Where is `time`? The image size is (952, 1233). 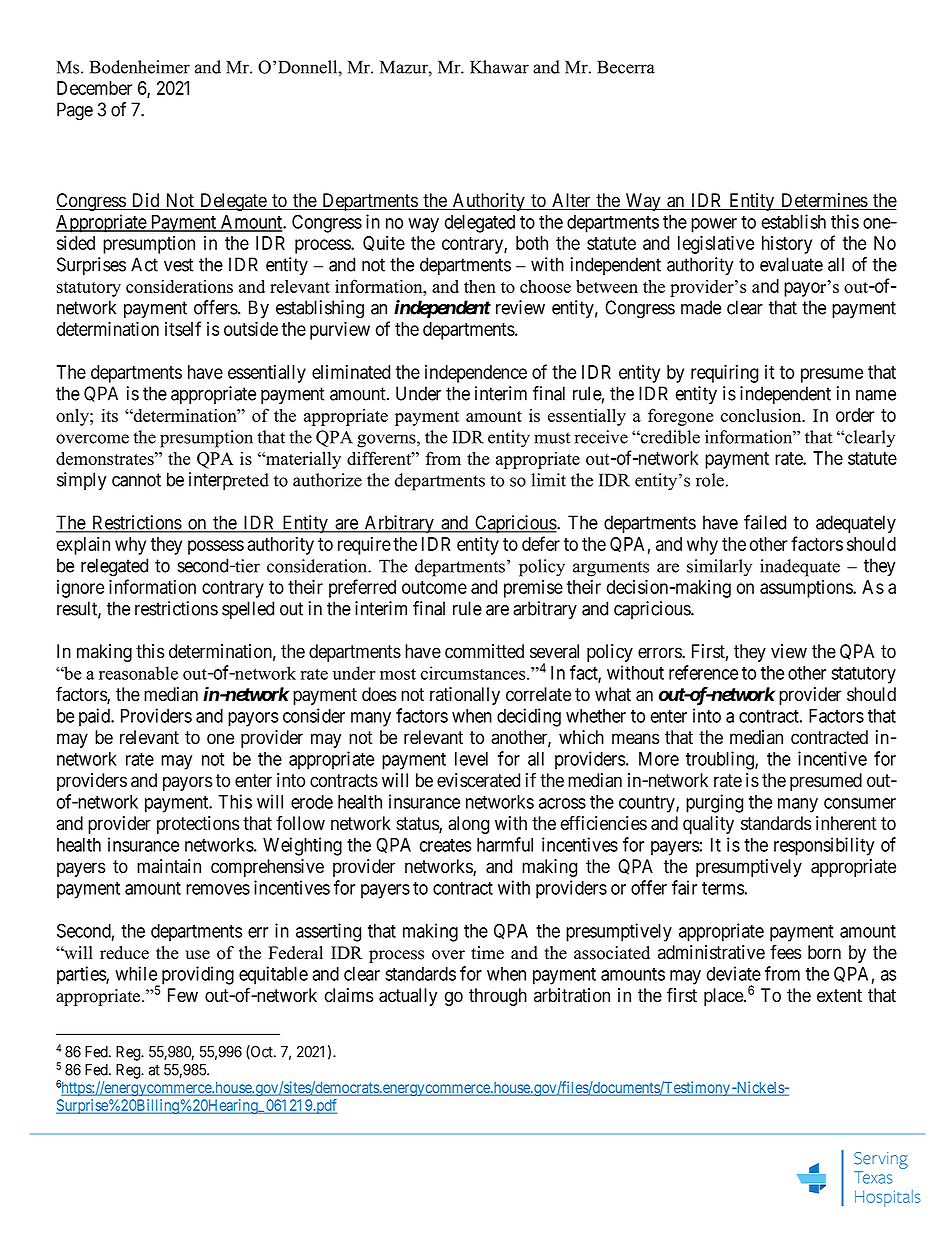 time is located at coordinates (487, 953).
